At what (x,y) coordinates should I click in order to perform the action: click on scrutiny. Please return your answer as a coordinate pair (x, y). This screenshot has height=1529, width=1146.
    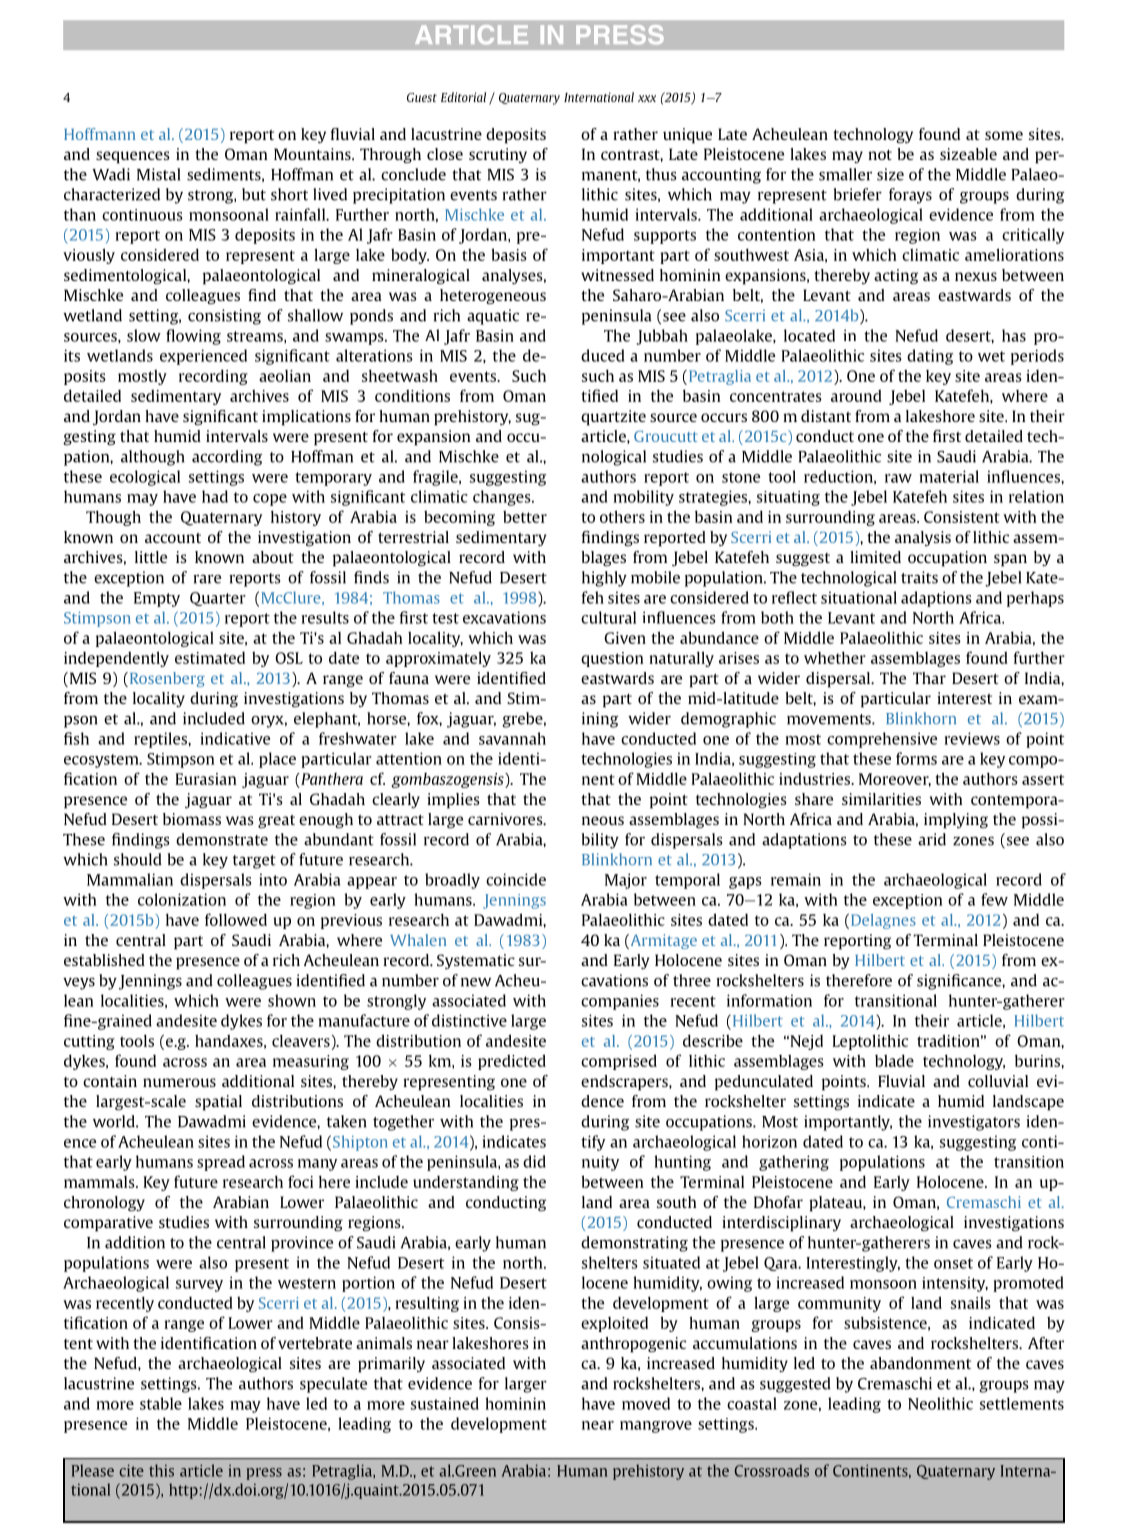
    Looking at the image, I should click on (498, 155).
